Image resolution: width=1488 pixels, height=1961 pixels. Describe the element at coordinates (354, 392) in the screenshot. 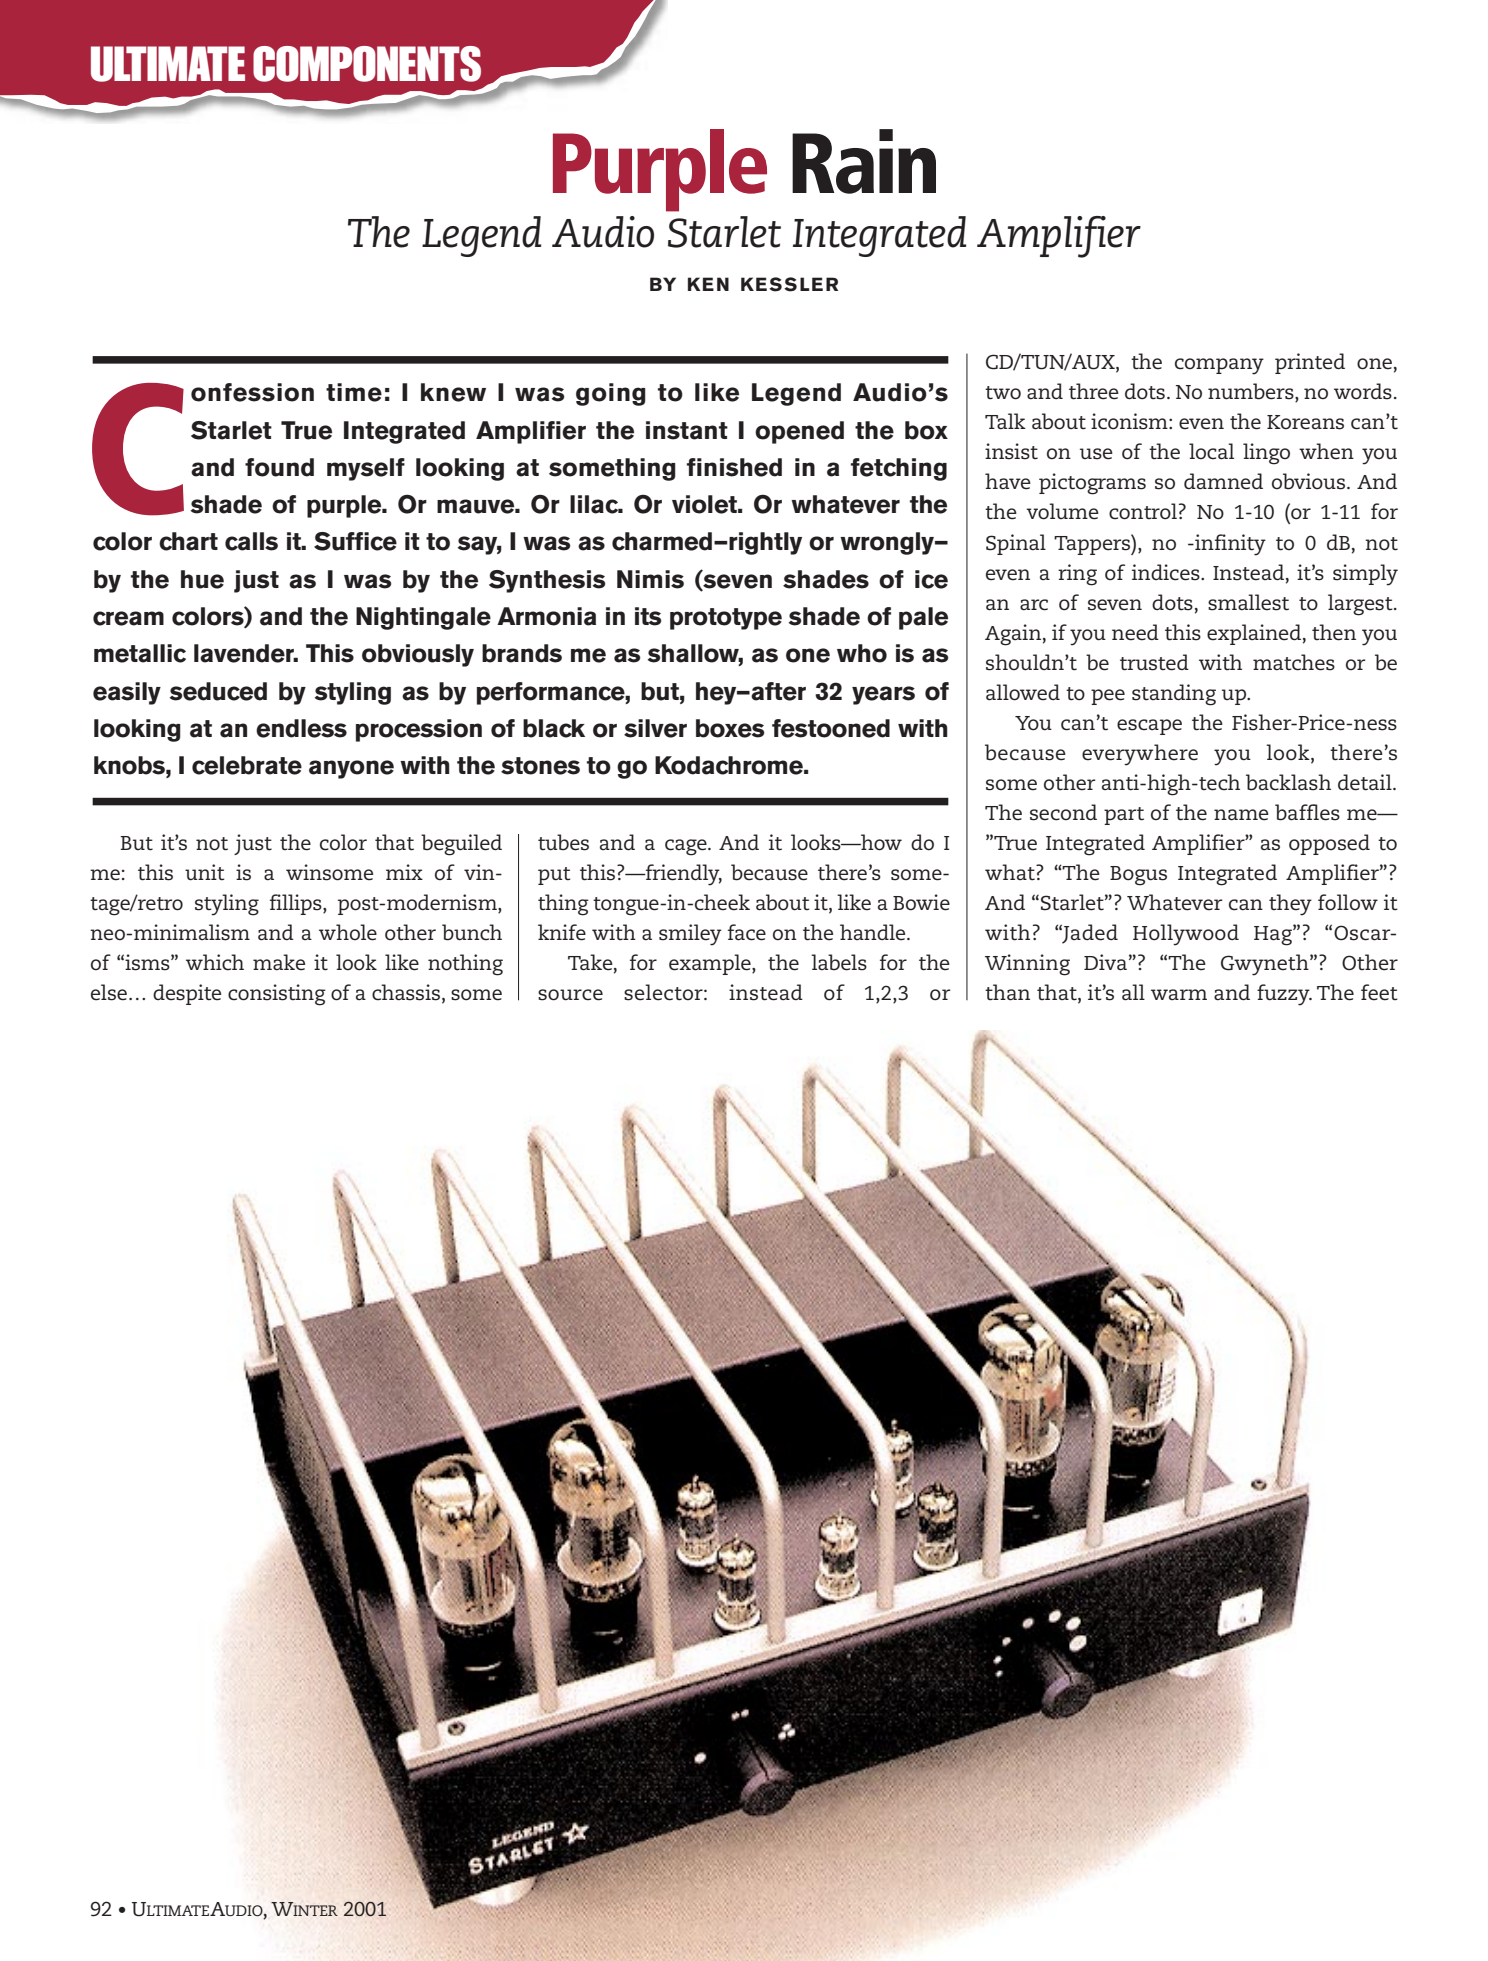

I see `time` at that location.
